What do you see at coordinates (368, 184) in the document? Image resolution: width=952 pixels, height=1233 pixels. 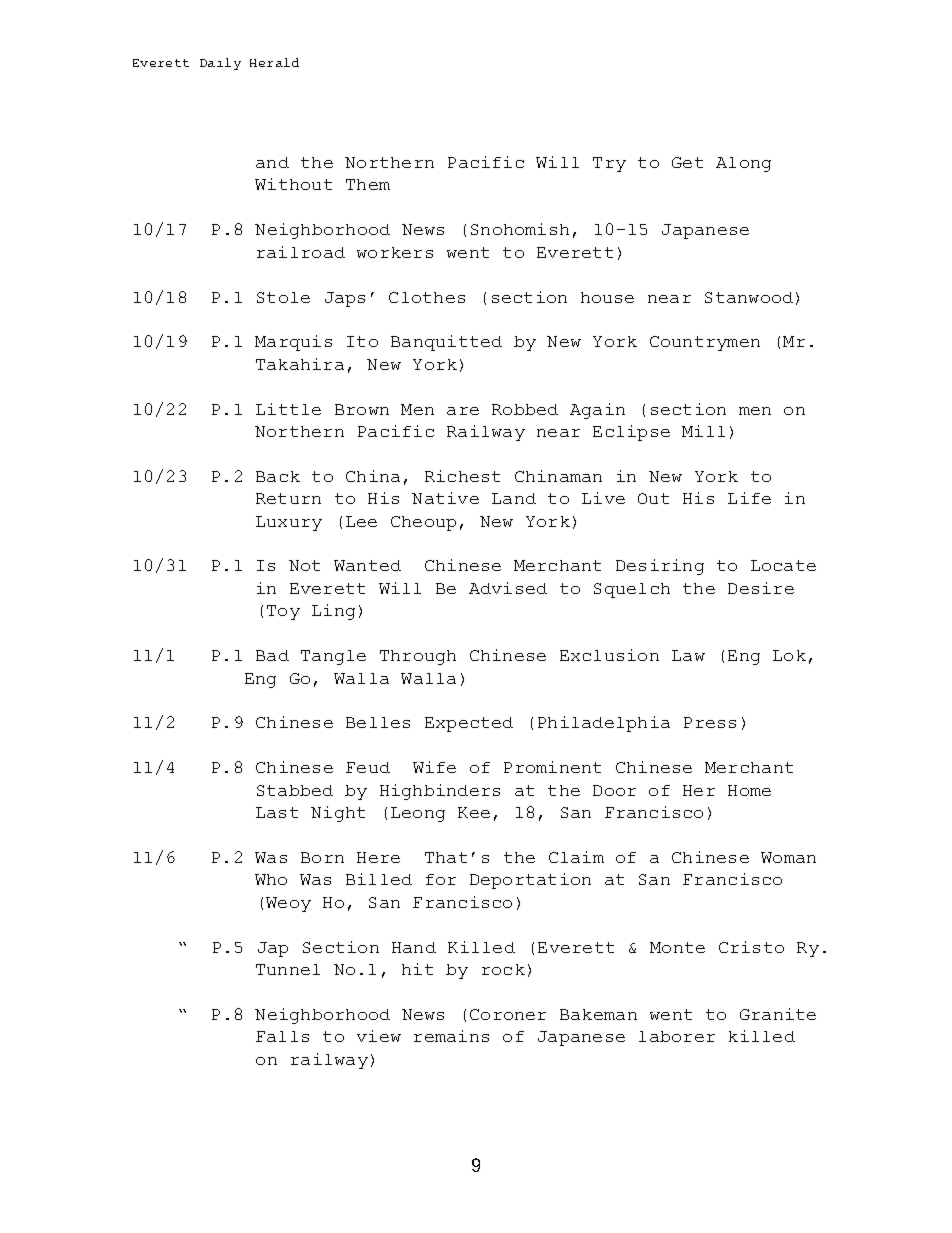 I see `Them` at bounding box center [368, 184].
